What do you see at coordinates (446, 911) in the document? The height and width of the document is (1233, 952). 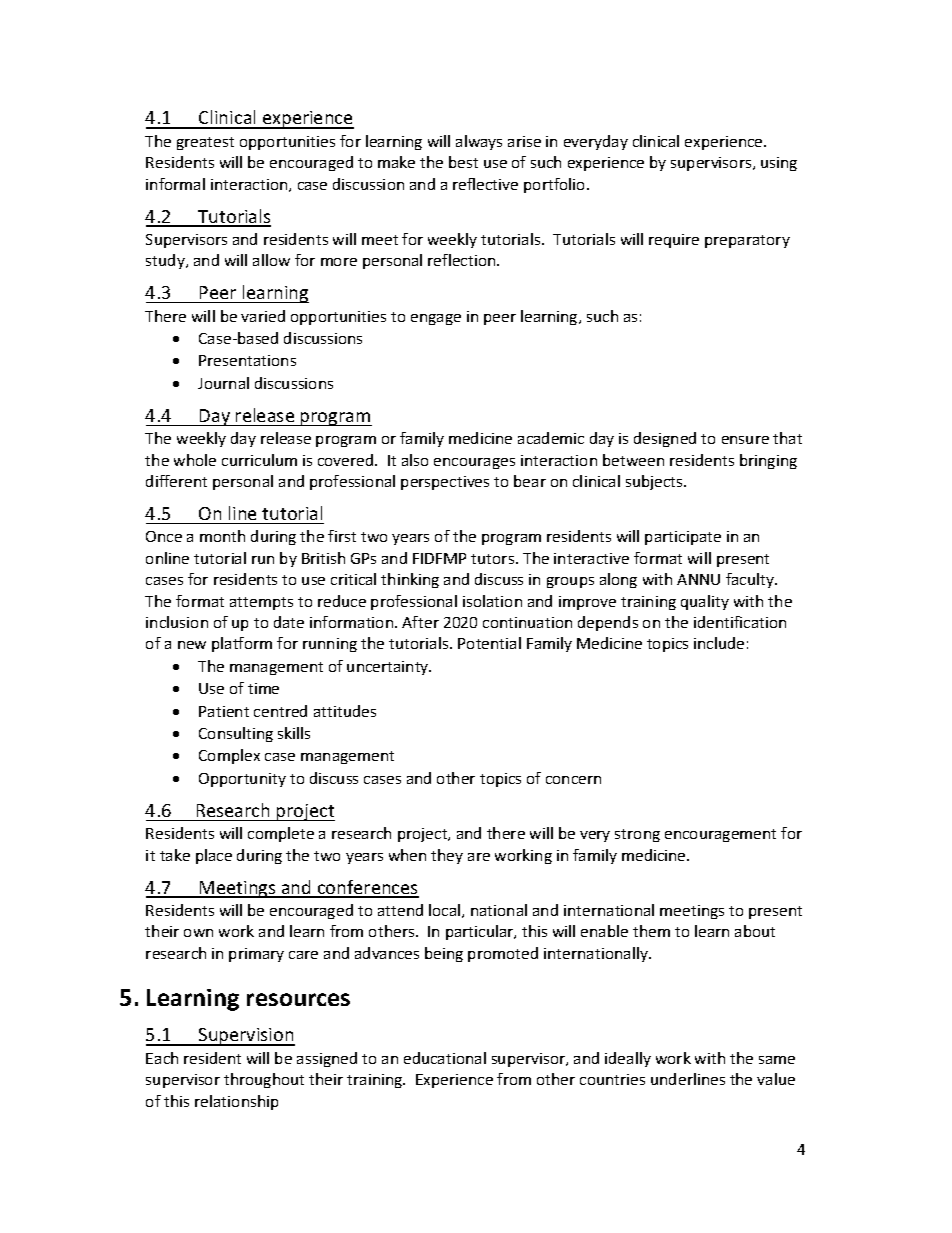 I see `local` at bounding box center [446, 911].
